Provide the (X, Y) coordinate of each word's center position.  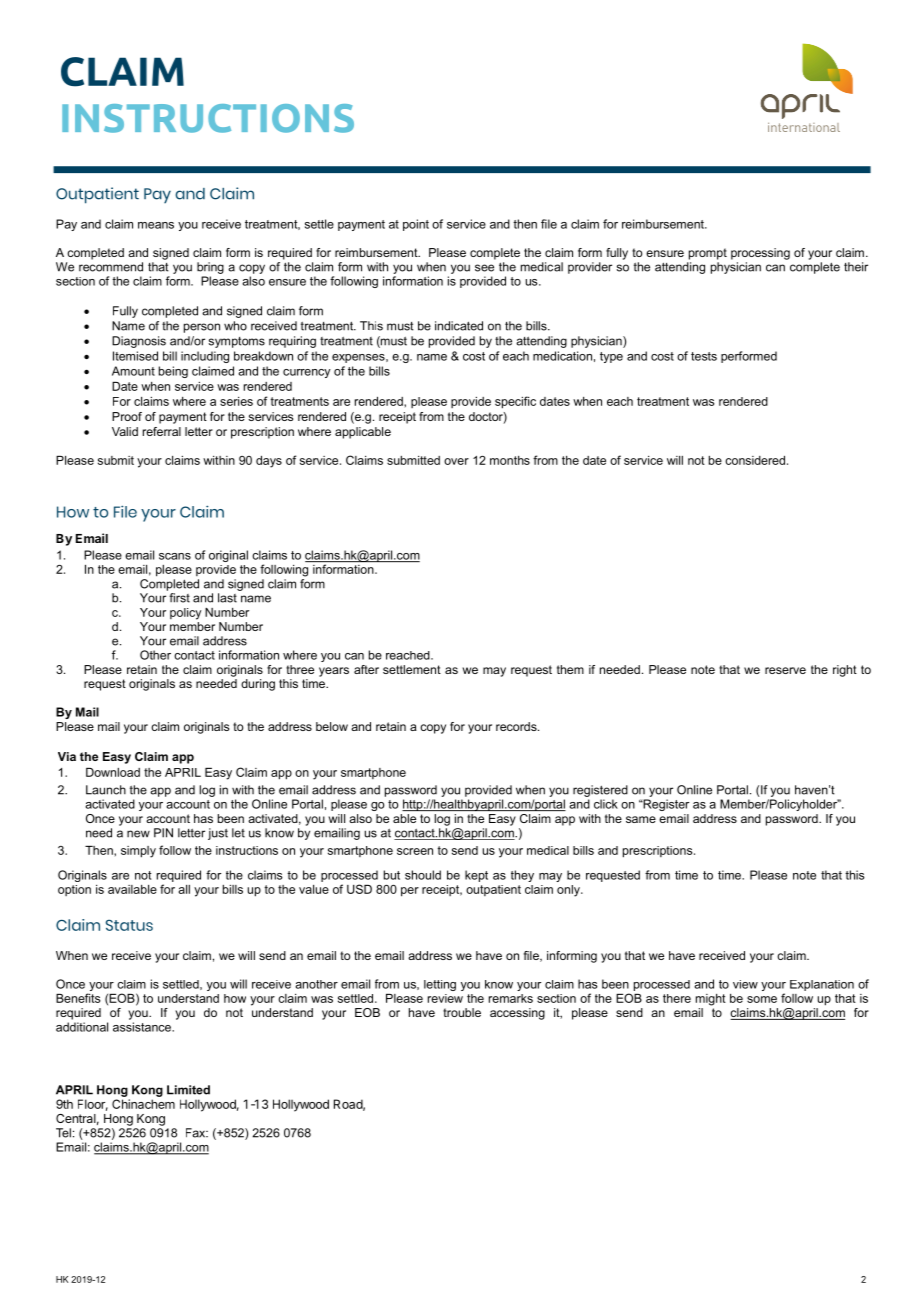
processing (760, 254)
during (258, 685)
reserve (785, 670)
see (484, 268)
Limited (188, 1090)
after (366, 669)
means (156, 225)
